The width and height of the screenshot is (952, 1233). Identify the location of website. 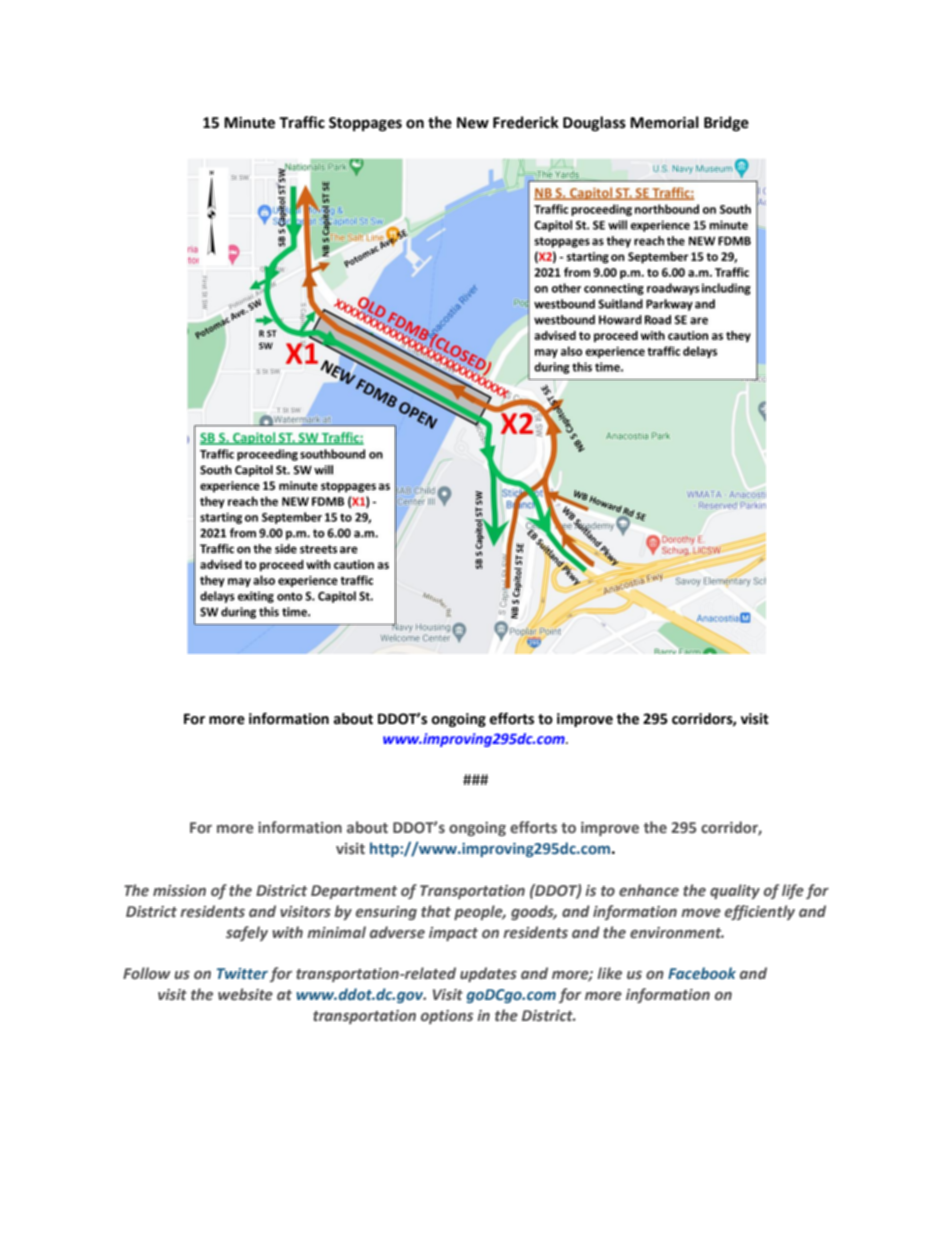
(245, 994).
